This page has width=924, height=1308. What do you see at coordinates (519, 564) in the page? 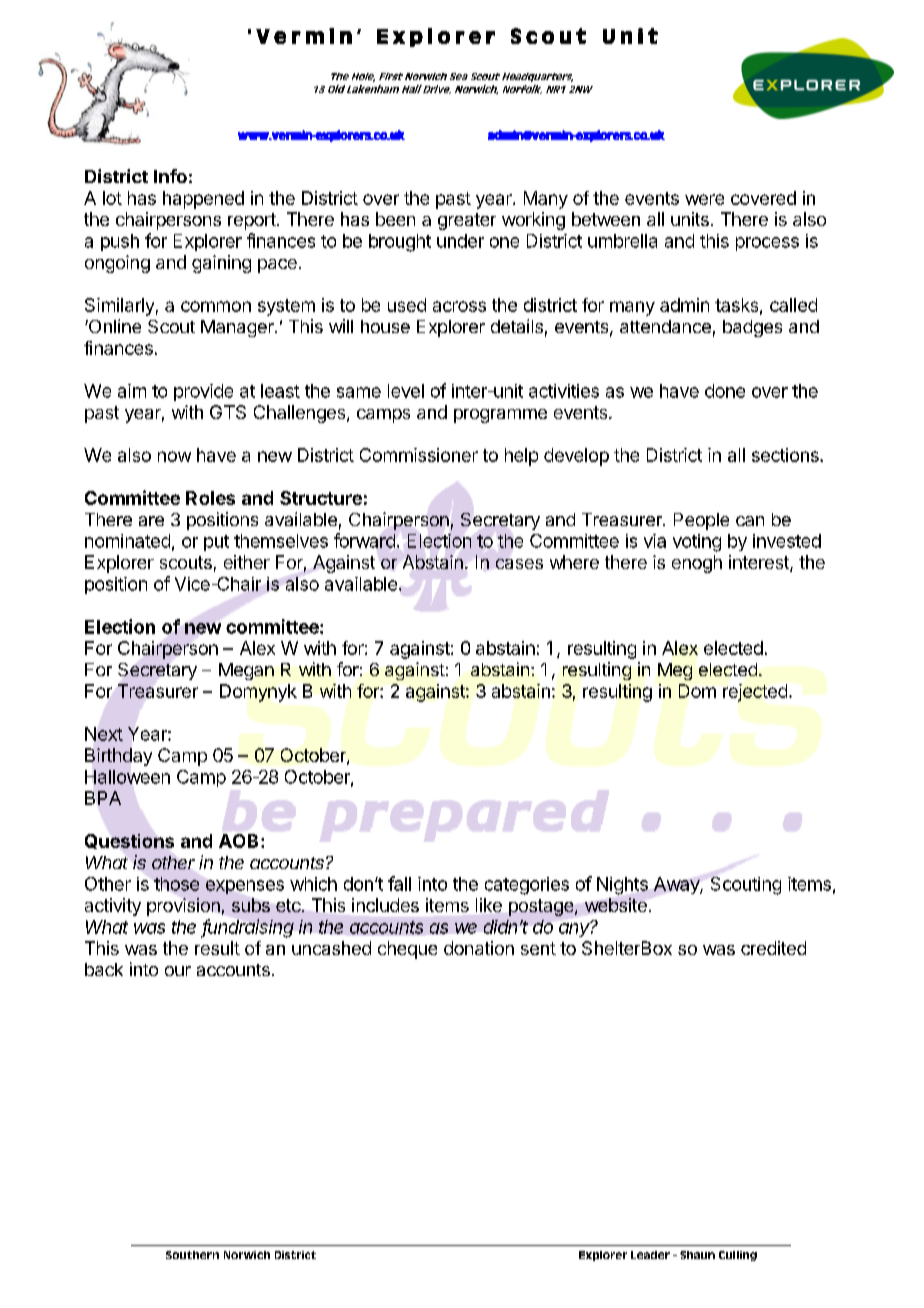
I see `cases` at bounding box center [519, 564].
